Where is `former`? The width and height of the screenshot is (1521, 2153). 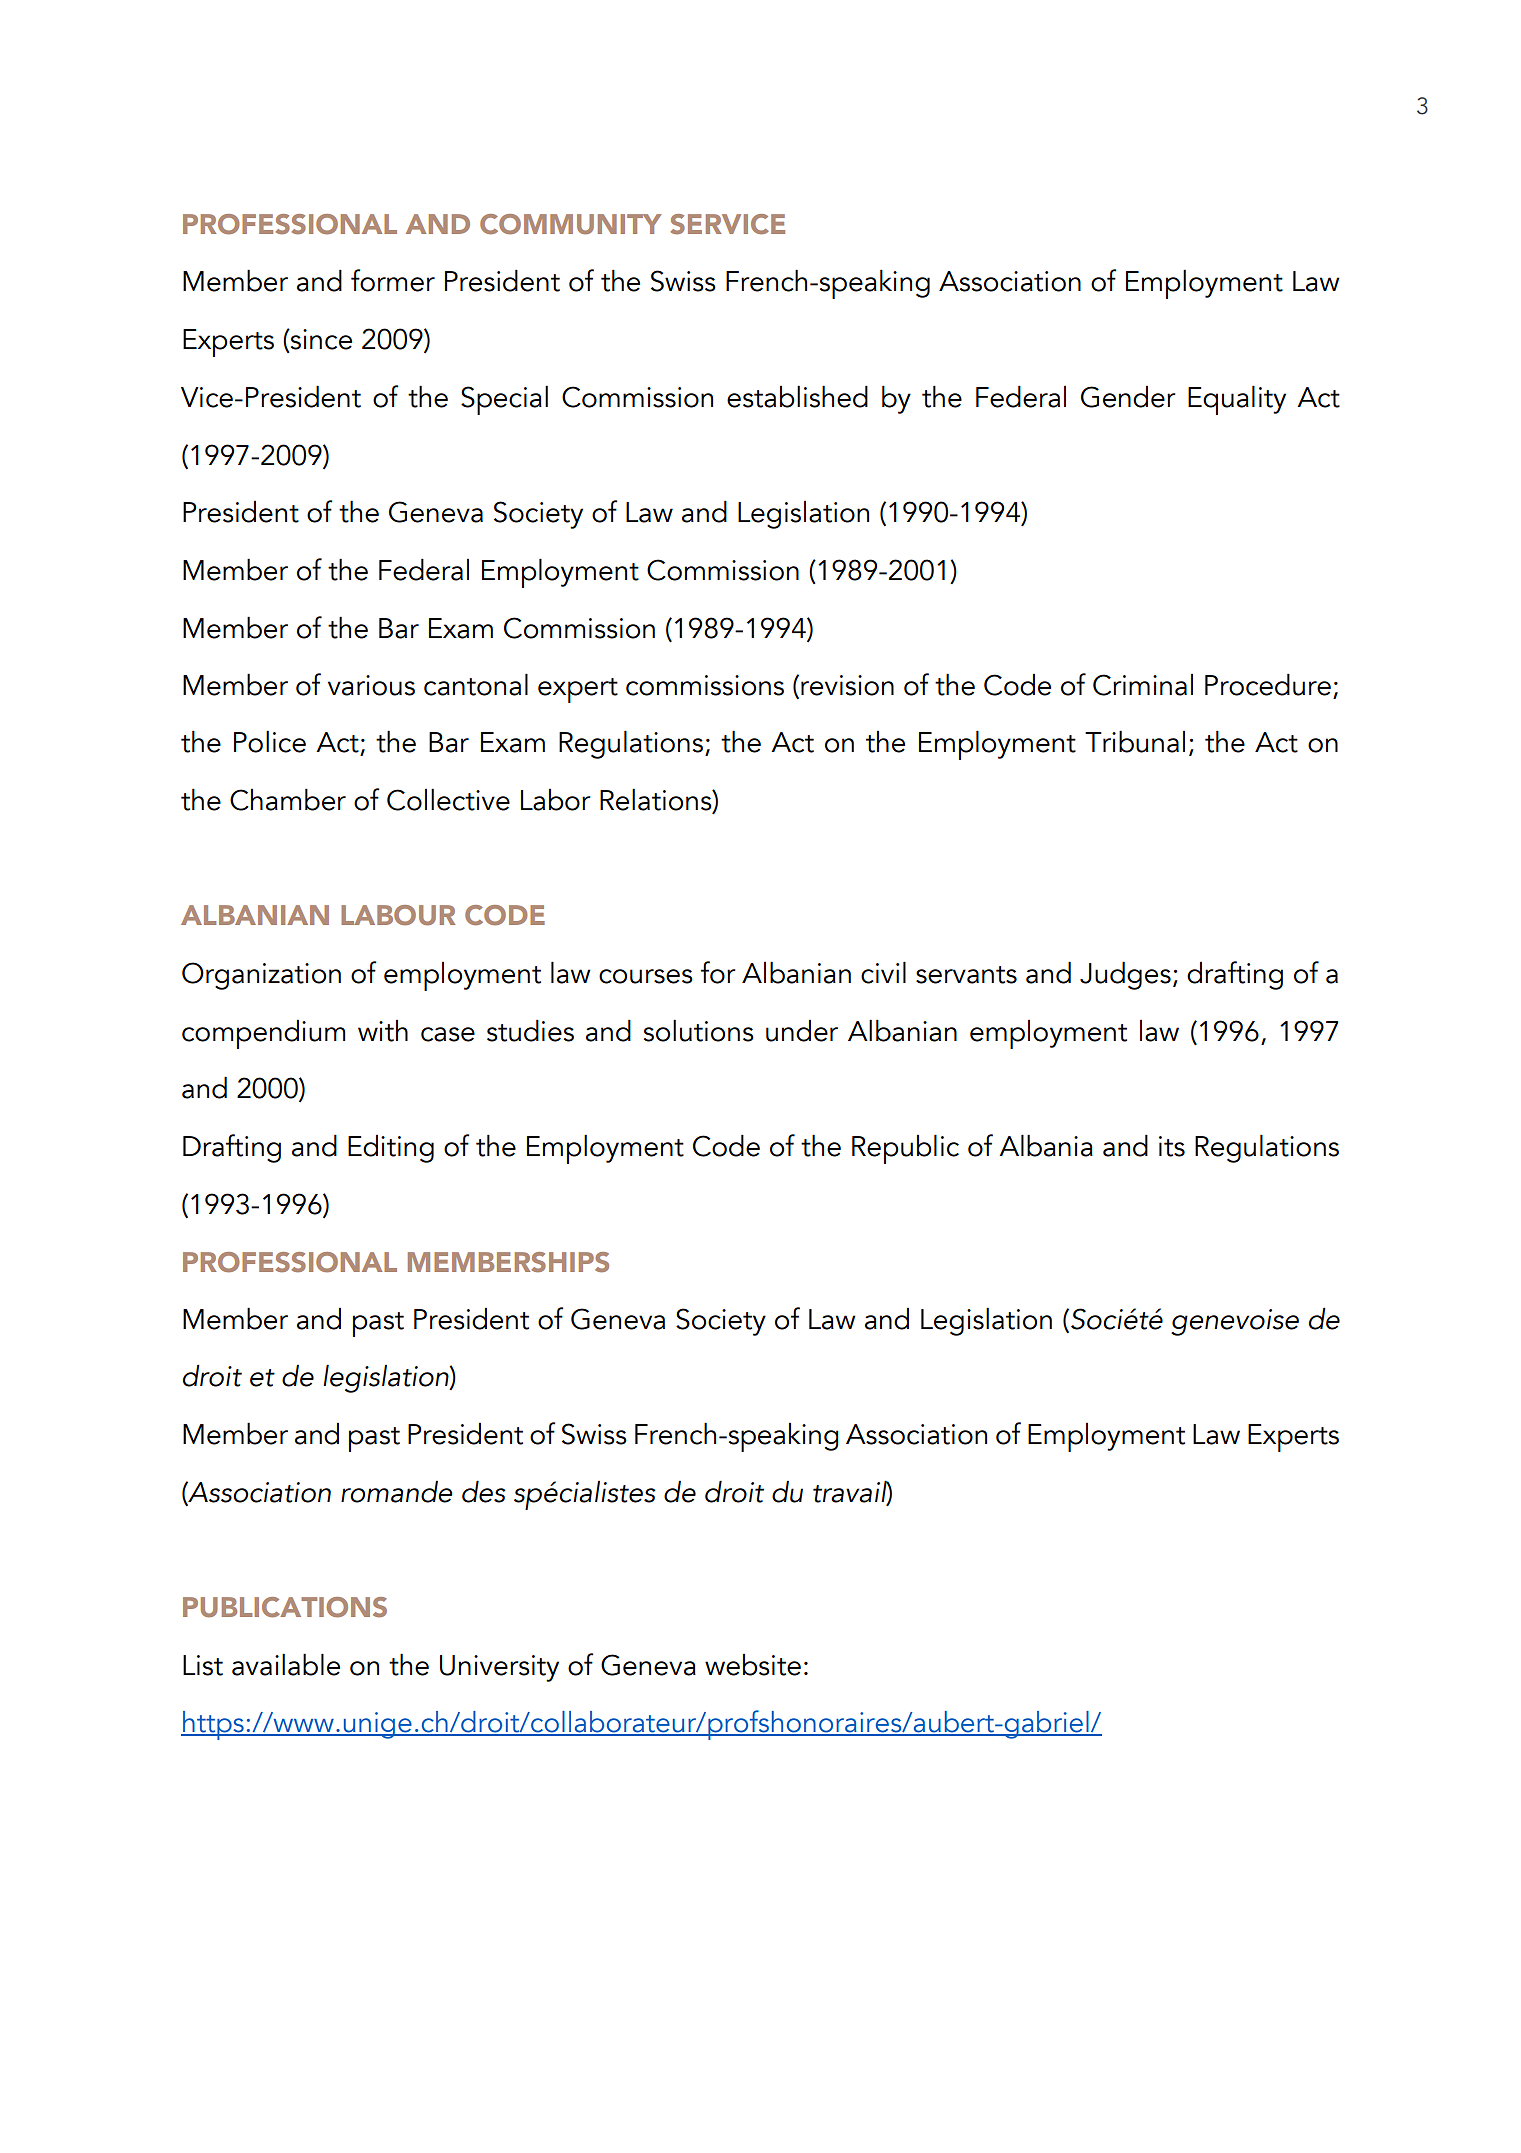 former is located at coordinates (393, 280).
